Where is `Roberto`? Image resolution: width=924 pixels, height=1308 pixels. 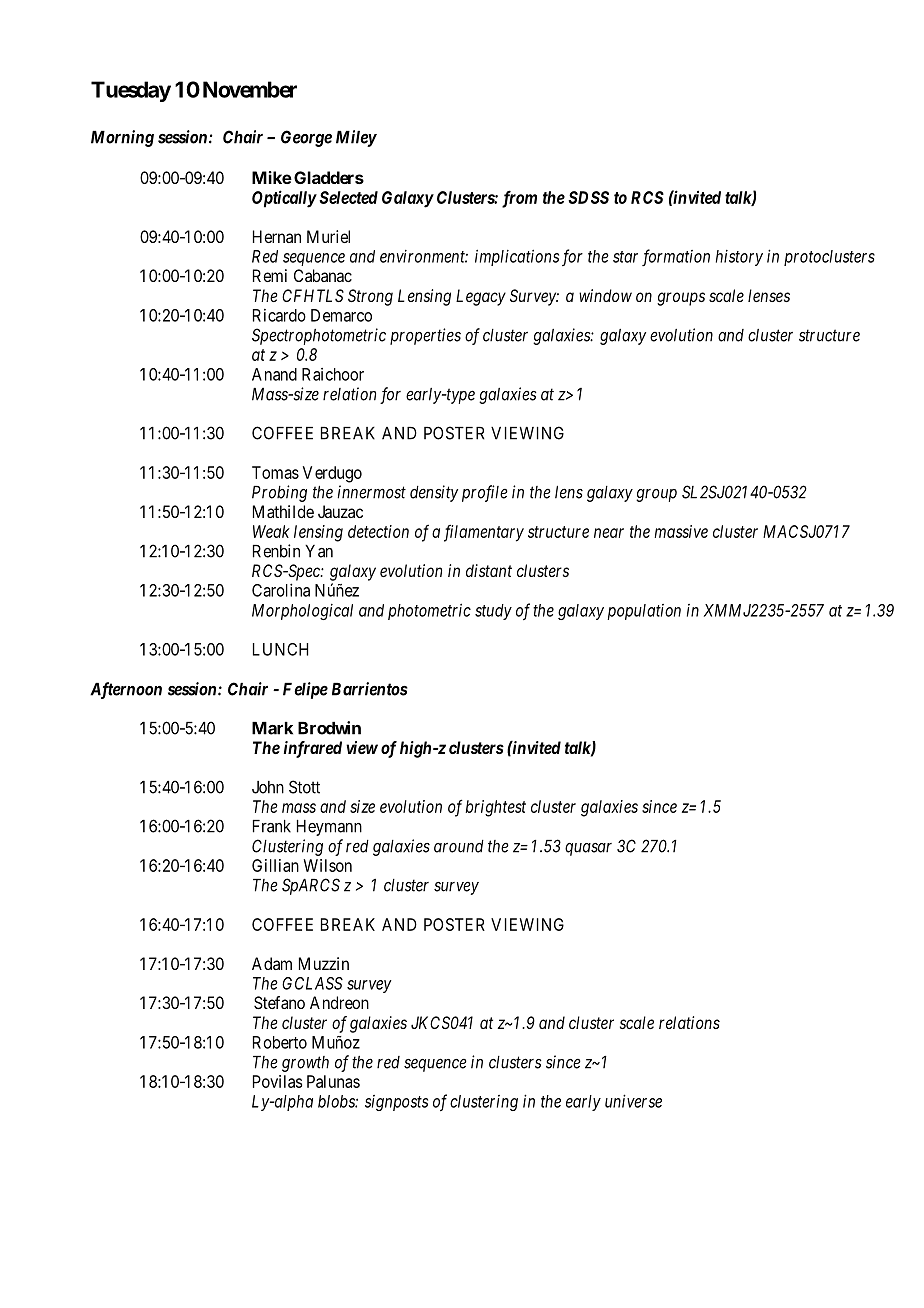 Roberto is located at coordinates (280, 1042).
